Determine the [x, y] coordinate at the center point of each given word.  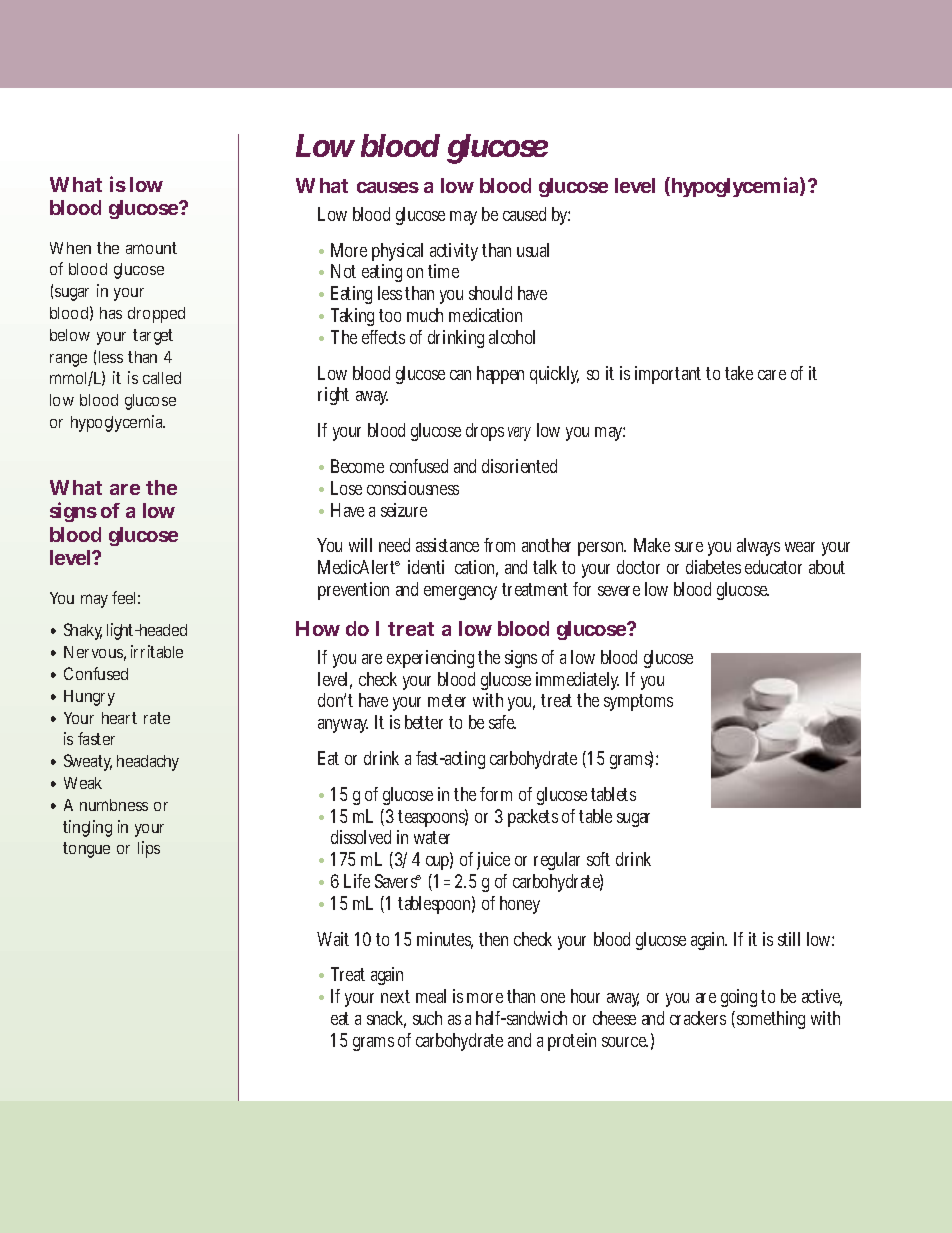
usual [533, 250]
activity [456, 252]
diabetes [713, 567]
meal [431, 996]
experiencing [433, 659]
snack [386, 1019]
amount [151, 248]
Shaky [83, 631]
